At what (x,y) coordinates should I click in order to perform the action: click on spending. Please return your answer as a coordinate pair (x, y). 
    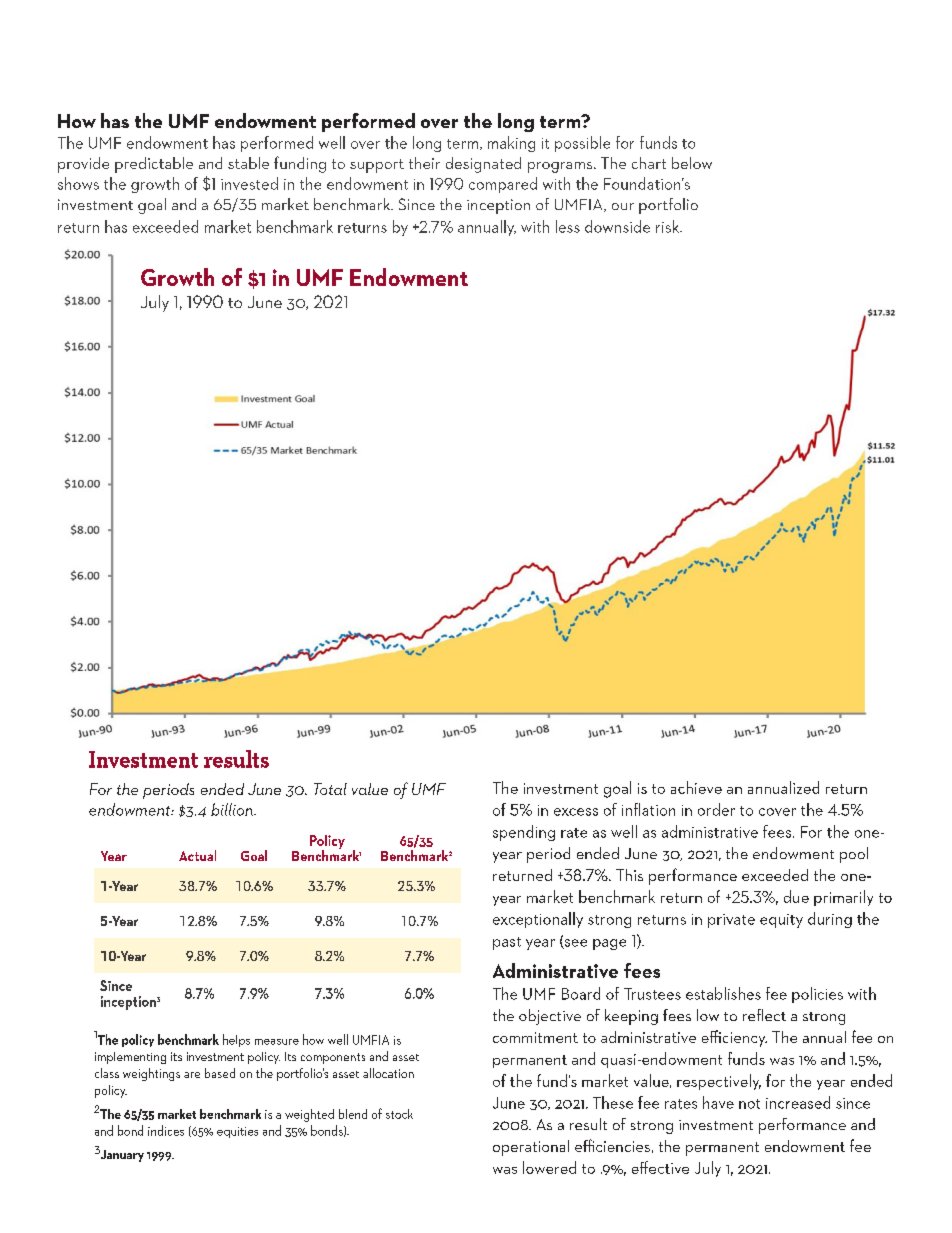
    Looking at the image, I should click on (524, 833).
